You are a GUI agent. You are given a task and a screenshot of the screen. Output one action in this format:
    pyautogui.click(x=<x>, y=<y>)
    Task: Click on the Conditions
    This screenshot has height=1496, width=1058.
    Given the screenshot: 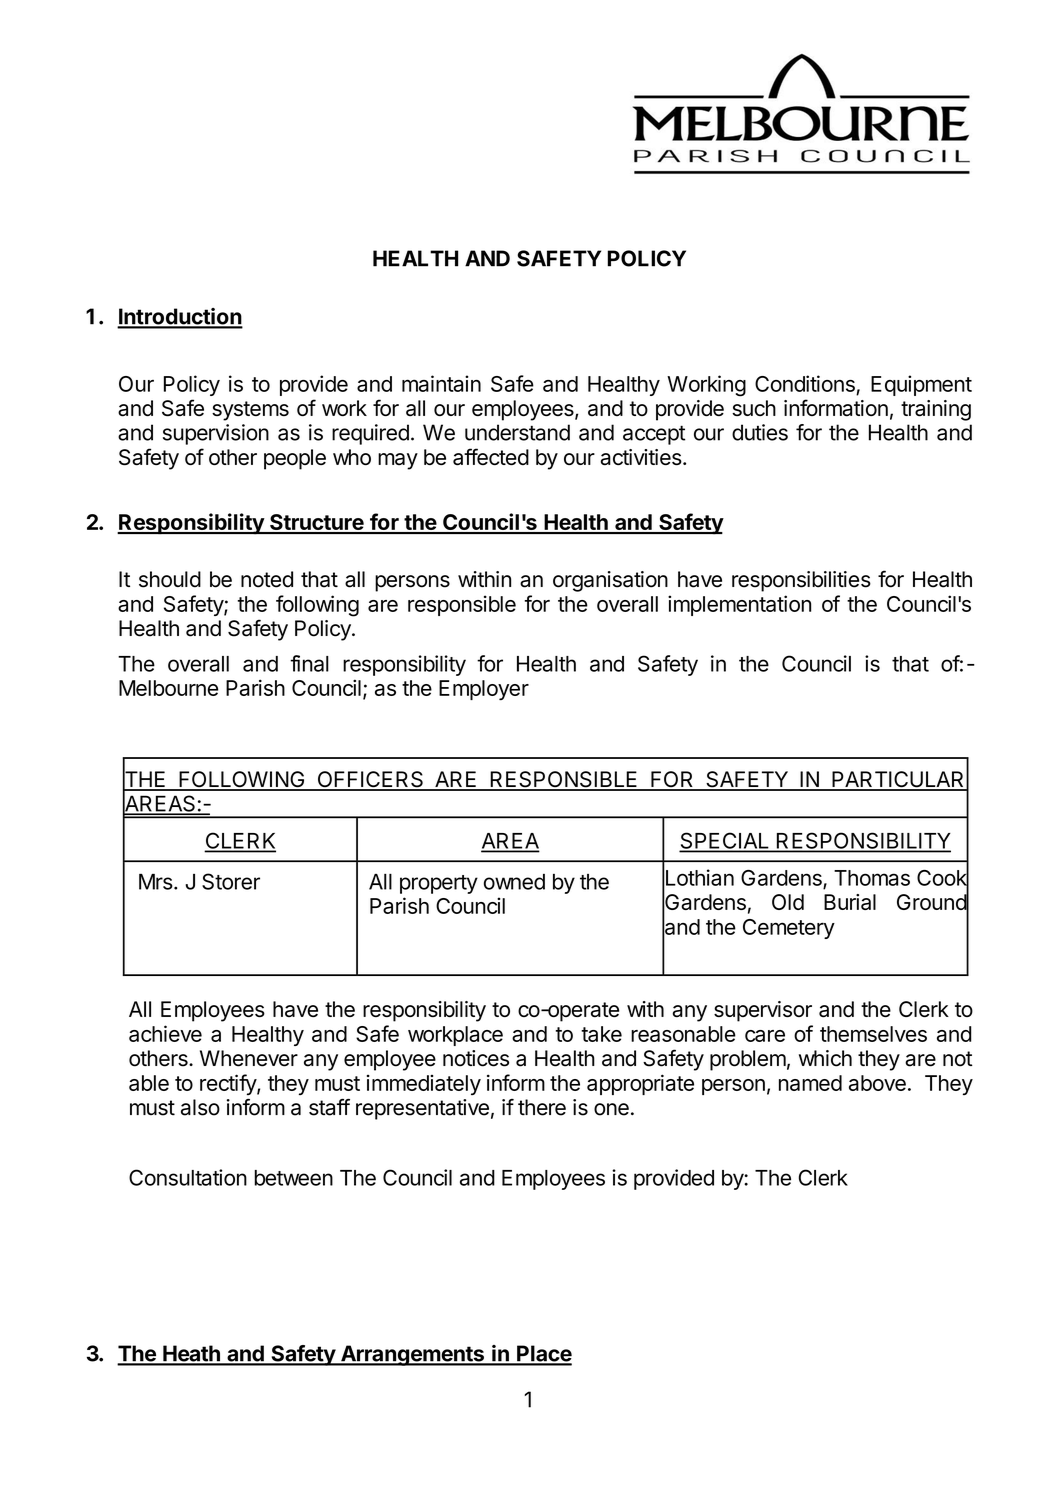 What is the action you would take?
    pyautogui.click(x=805, y=383)
